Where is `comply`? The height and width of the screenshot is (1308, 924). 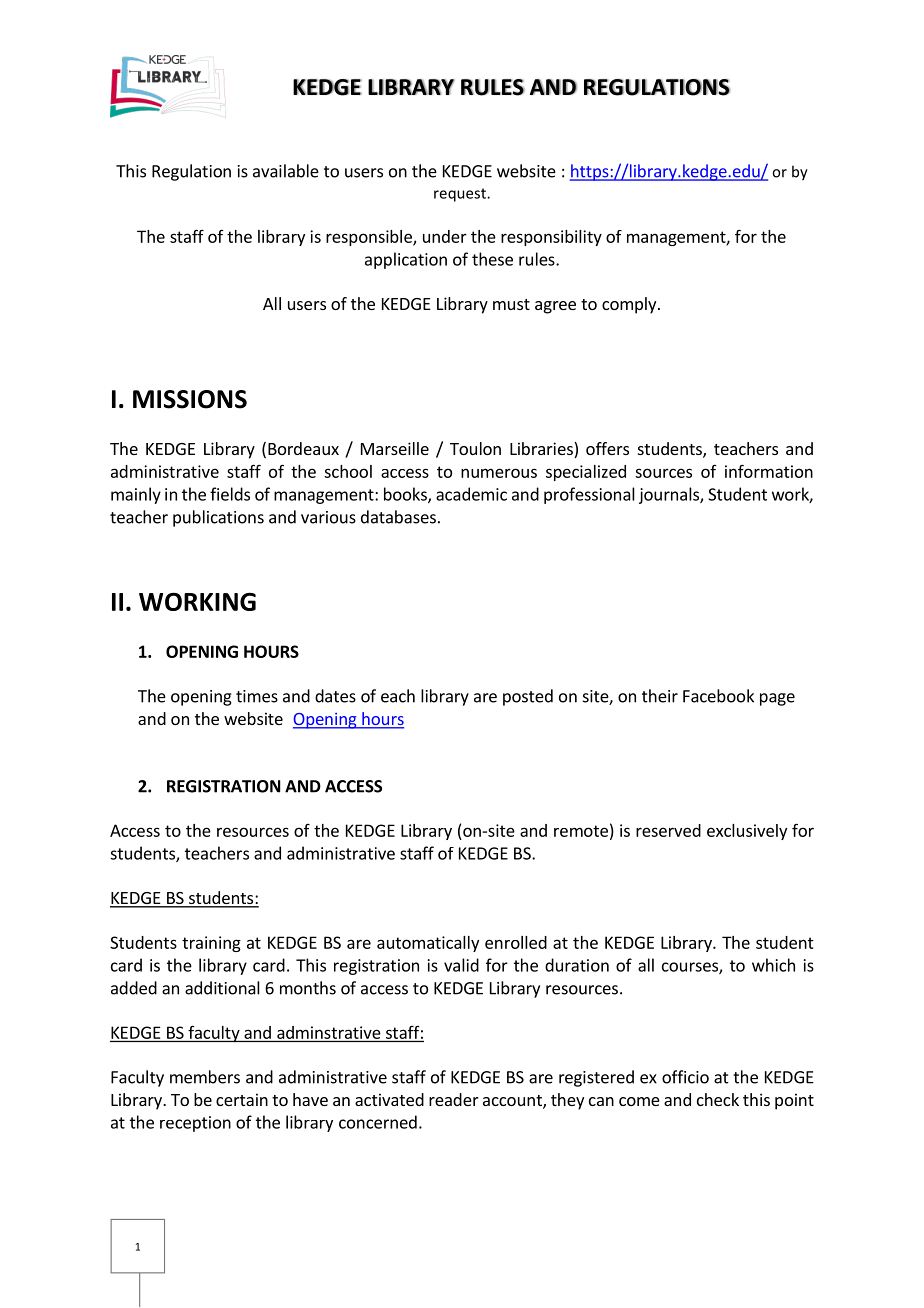
comply is located at coordinates (630, 305).
